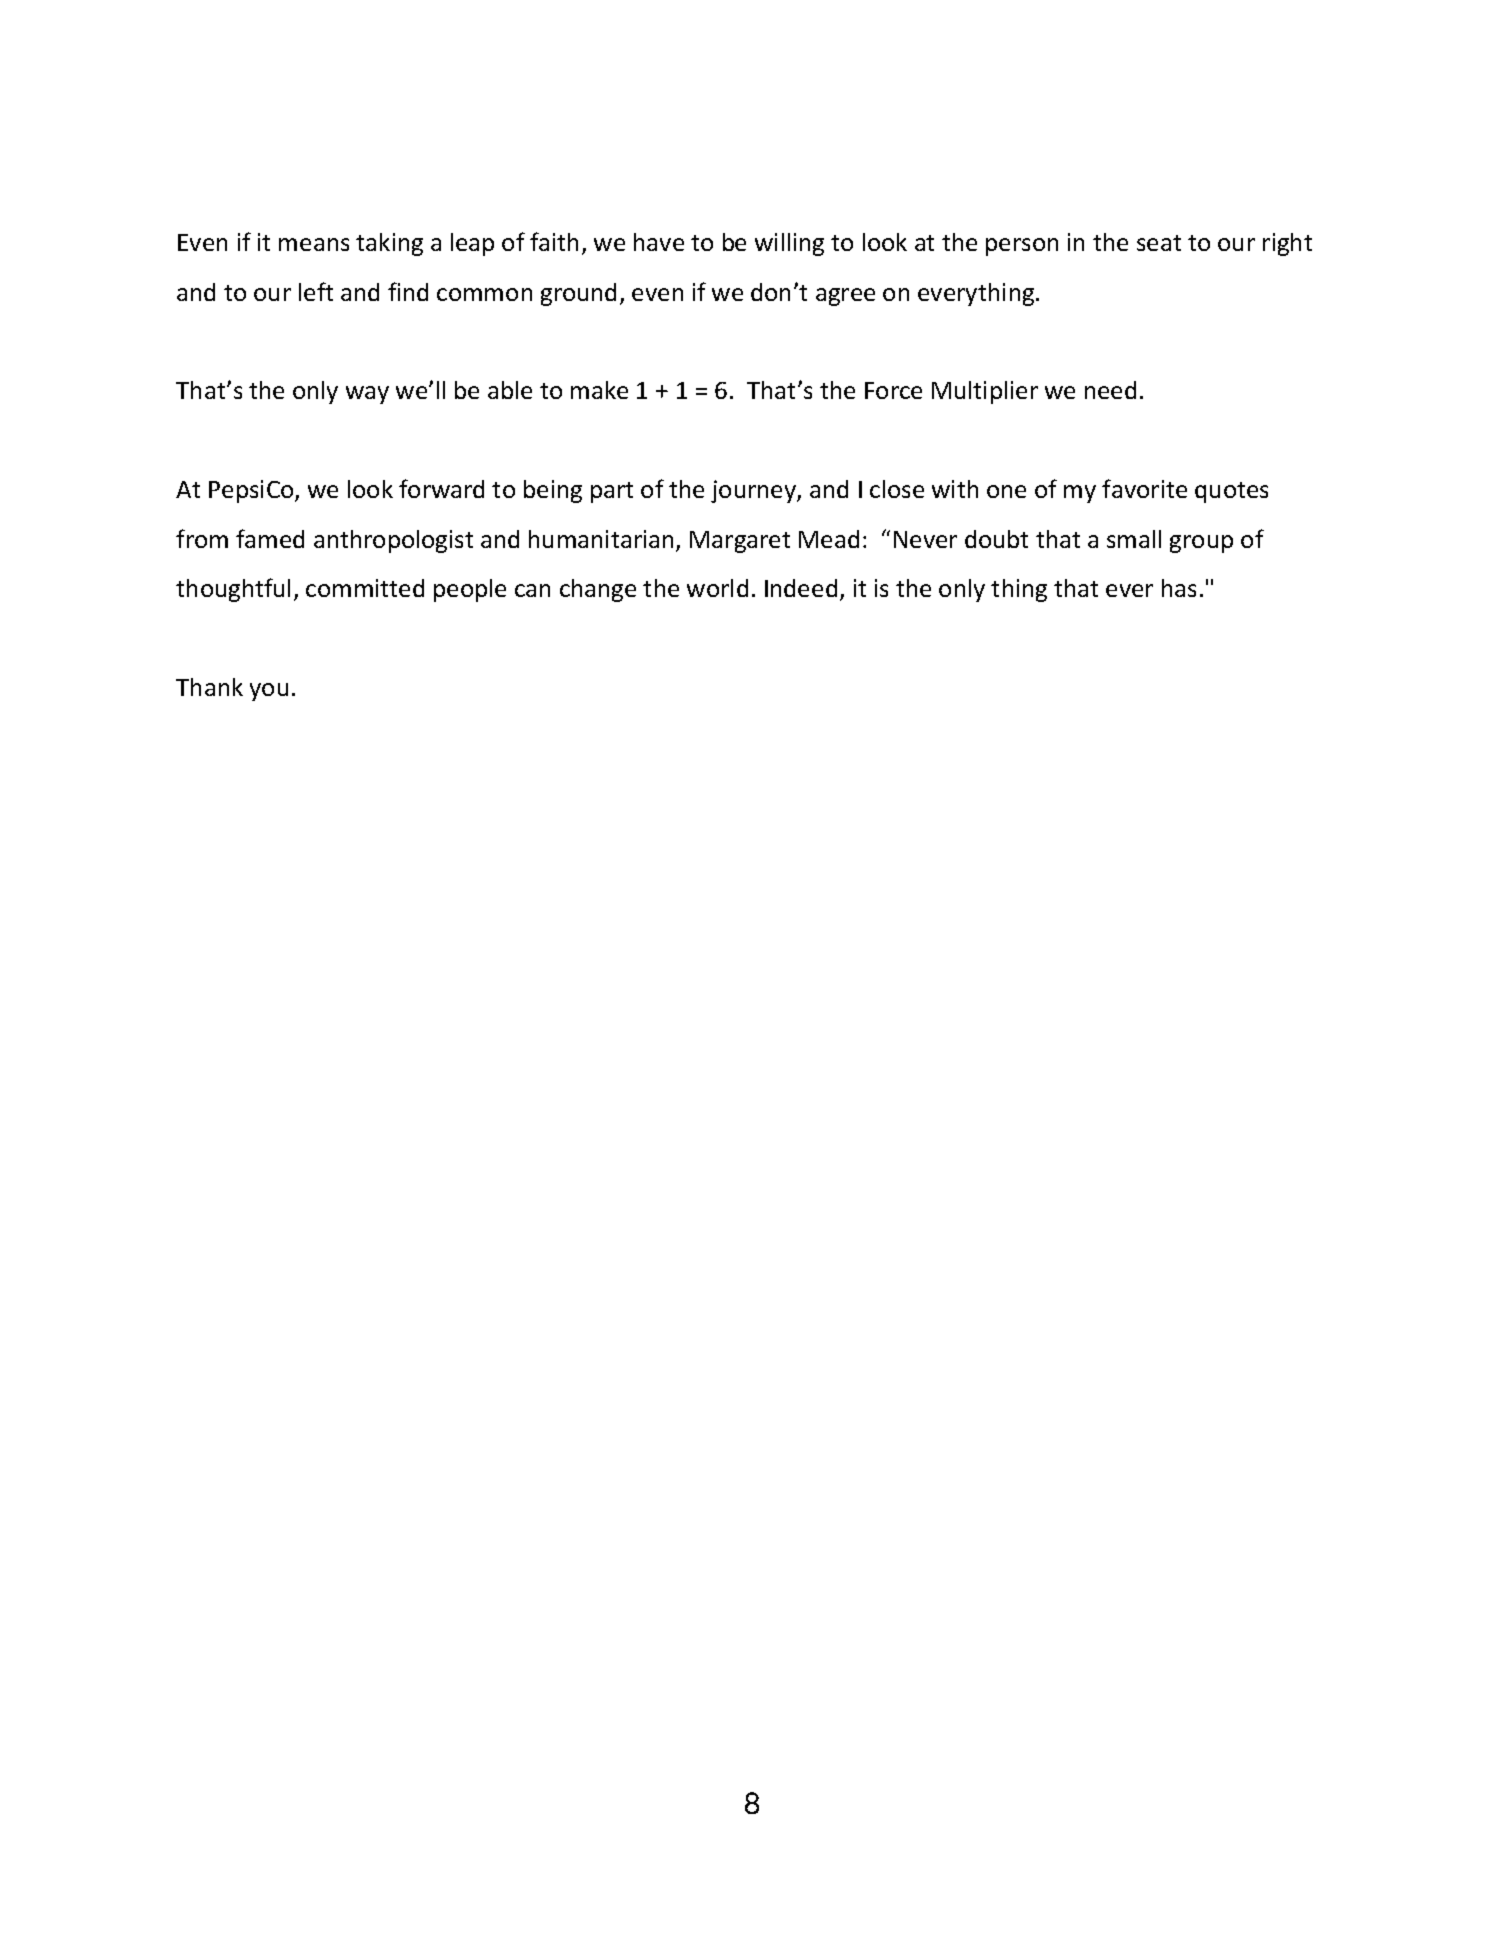 The image size is (1502, 1944). I want to click on forward, so click(441, 488).
